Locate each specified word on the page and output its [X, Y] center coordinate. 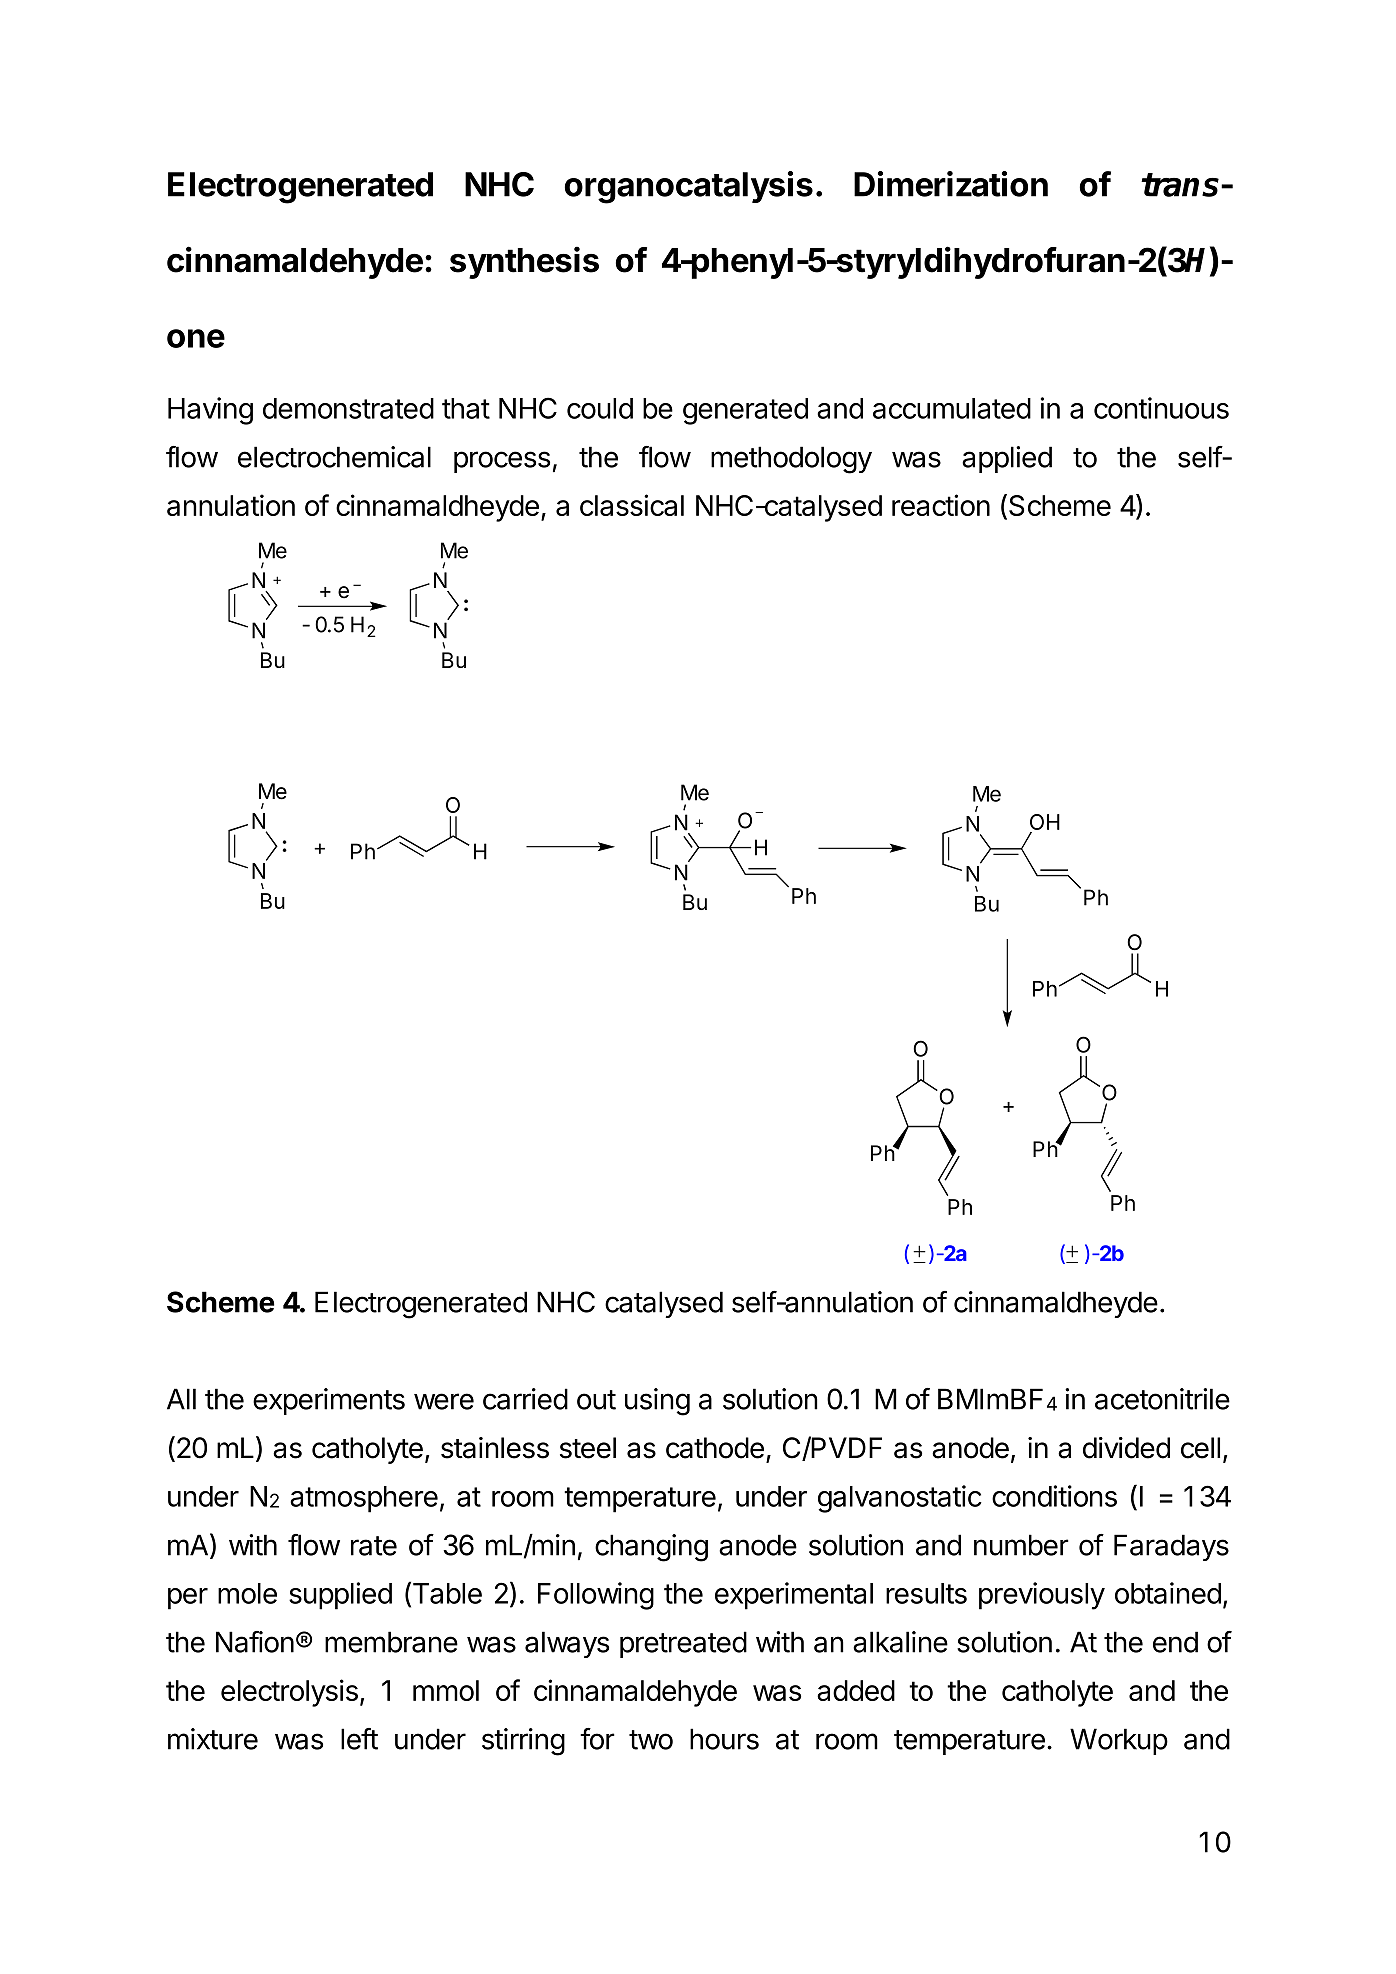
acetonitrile [1162, 1399]
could [600, 408]
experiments [329, 1401]
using [657, 1402]
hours [724, 1739]
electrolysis [289, 1693]
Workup [1119, 1741]
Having [210, 411]
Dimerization [951, 184]
